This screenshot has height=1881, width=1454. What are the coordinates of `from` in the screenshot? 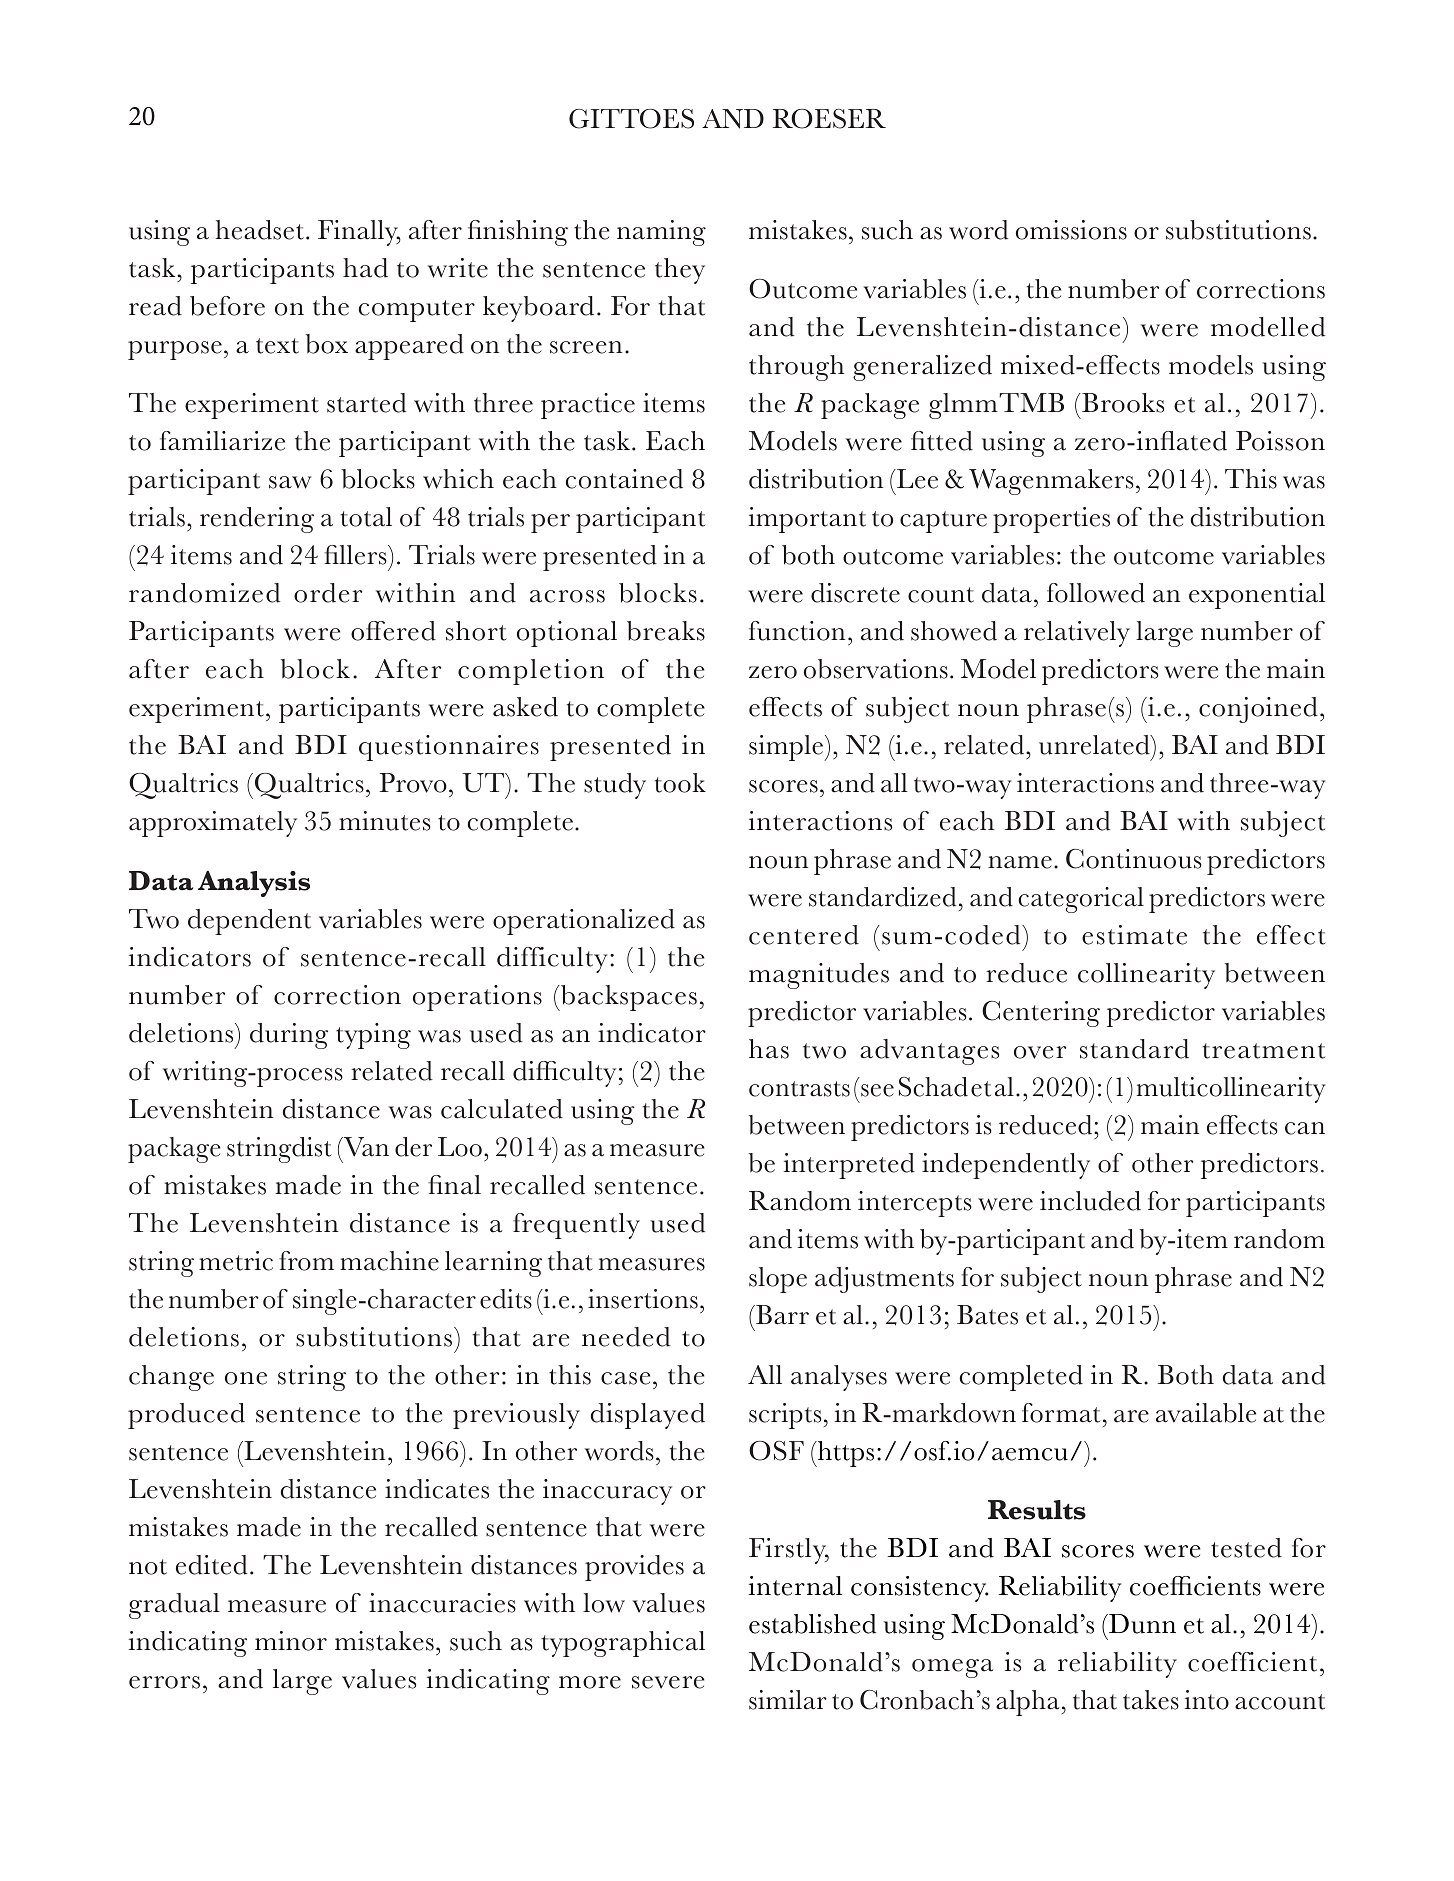 It's located at (306, 1261).
